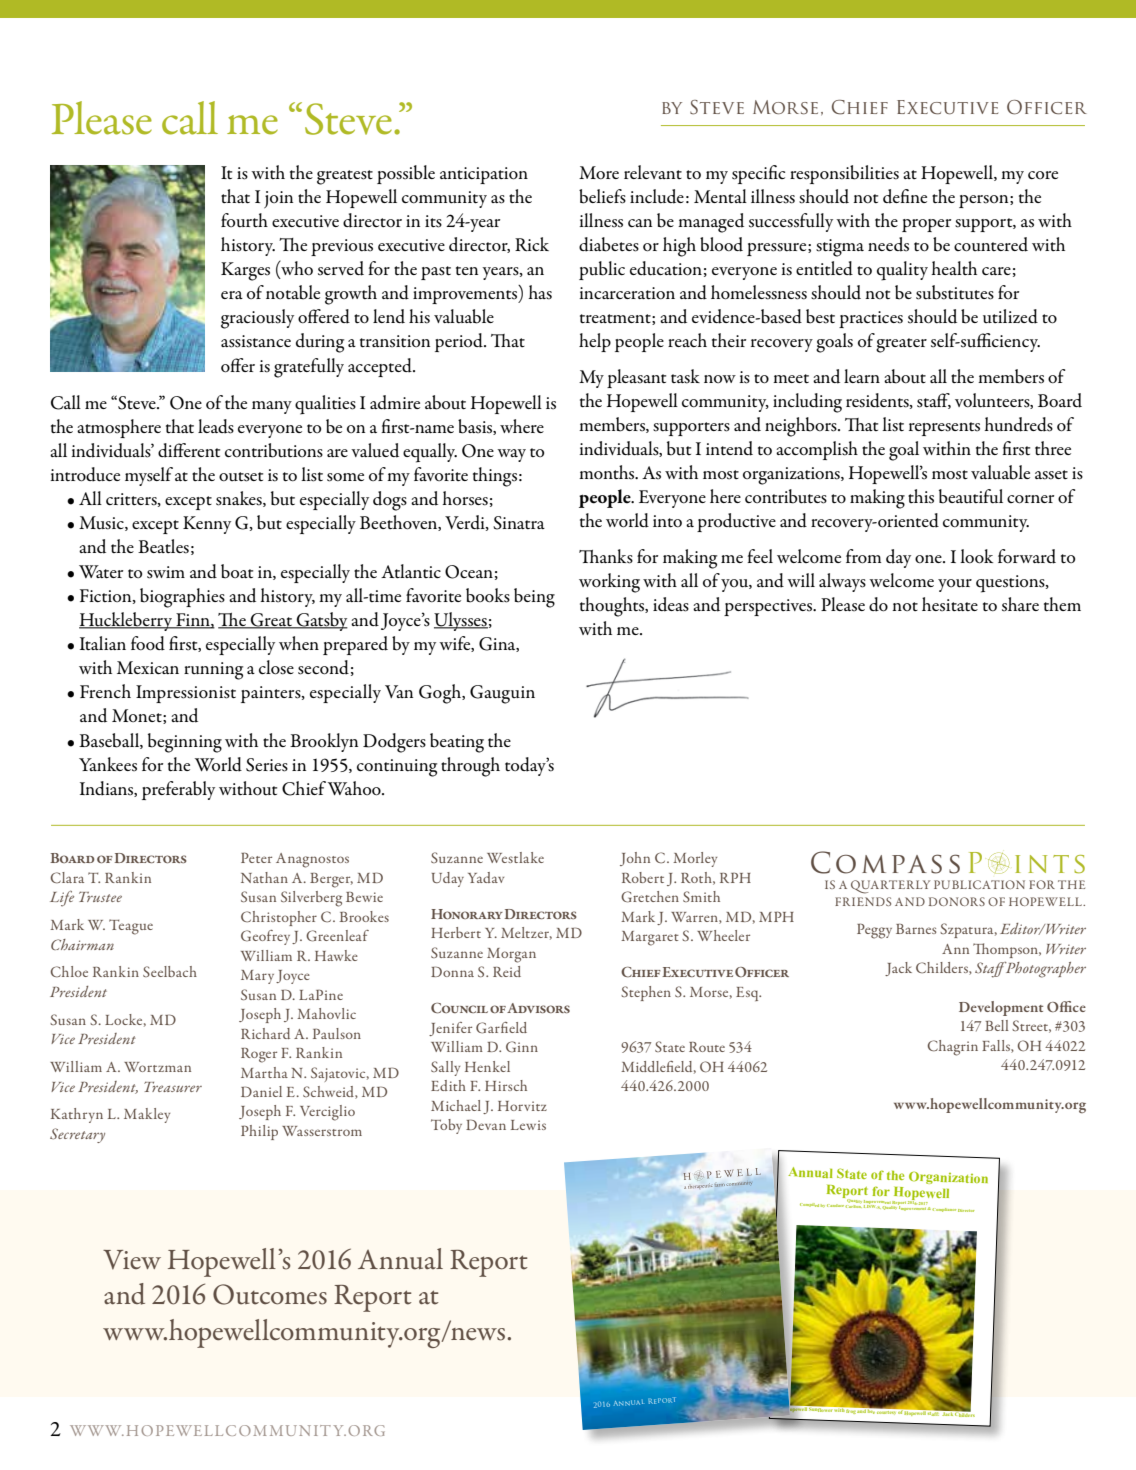  Describe the element at coordinates (132, 1260) in the document. I see `View` at that location.
